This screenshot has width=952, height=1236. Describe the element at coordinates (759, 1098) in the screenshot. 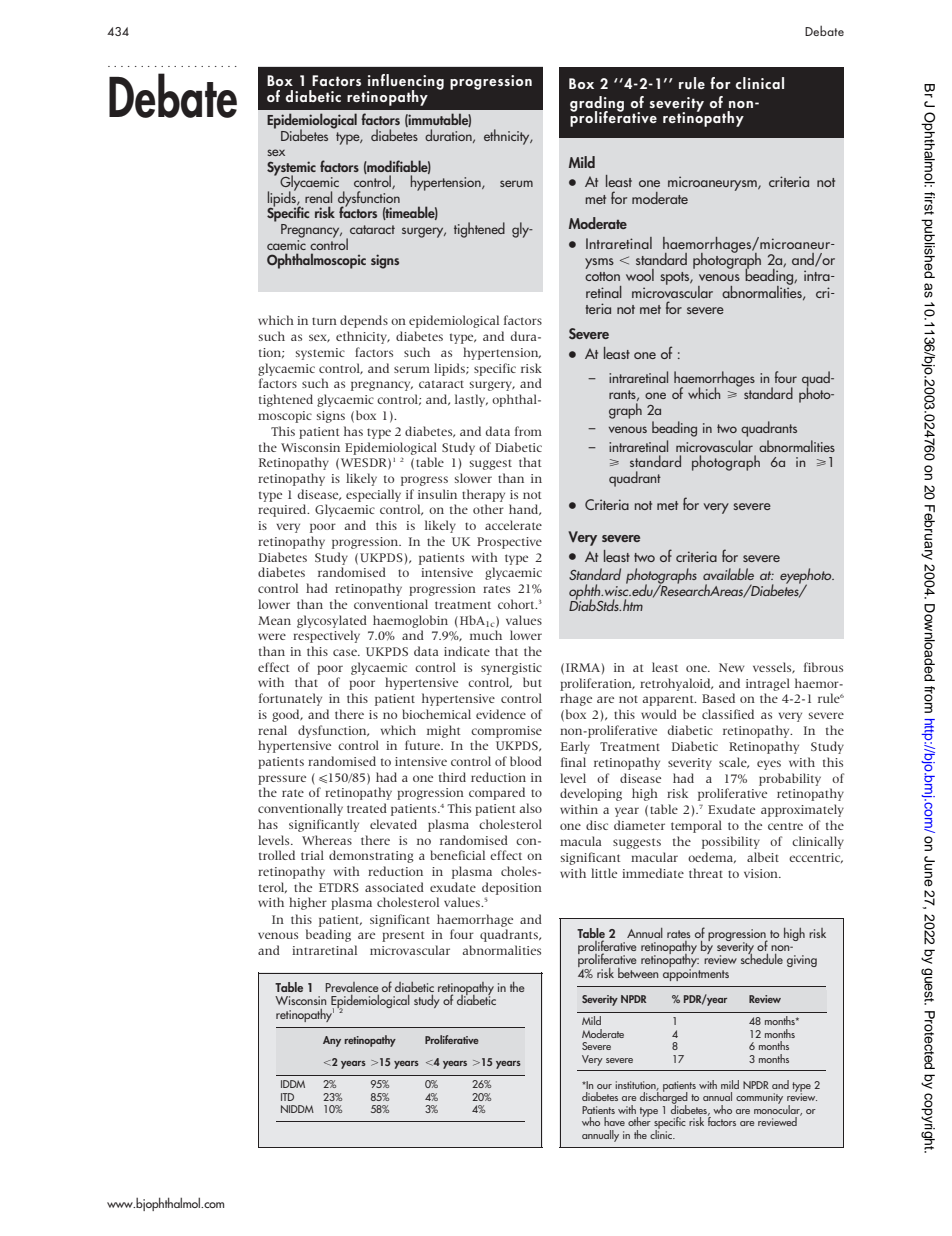

I see `community` at that location.
